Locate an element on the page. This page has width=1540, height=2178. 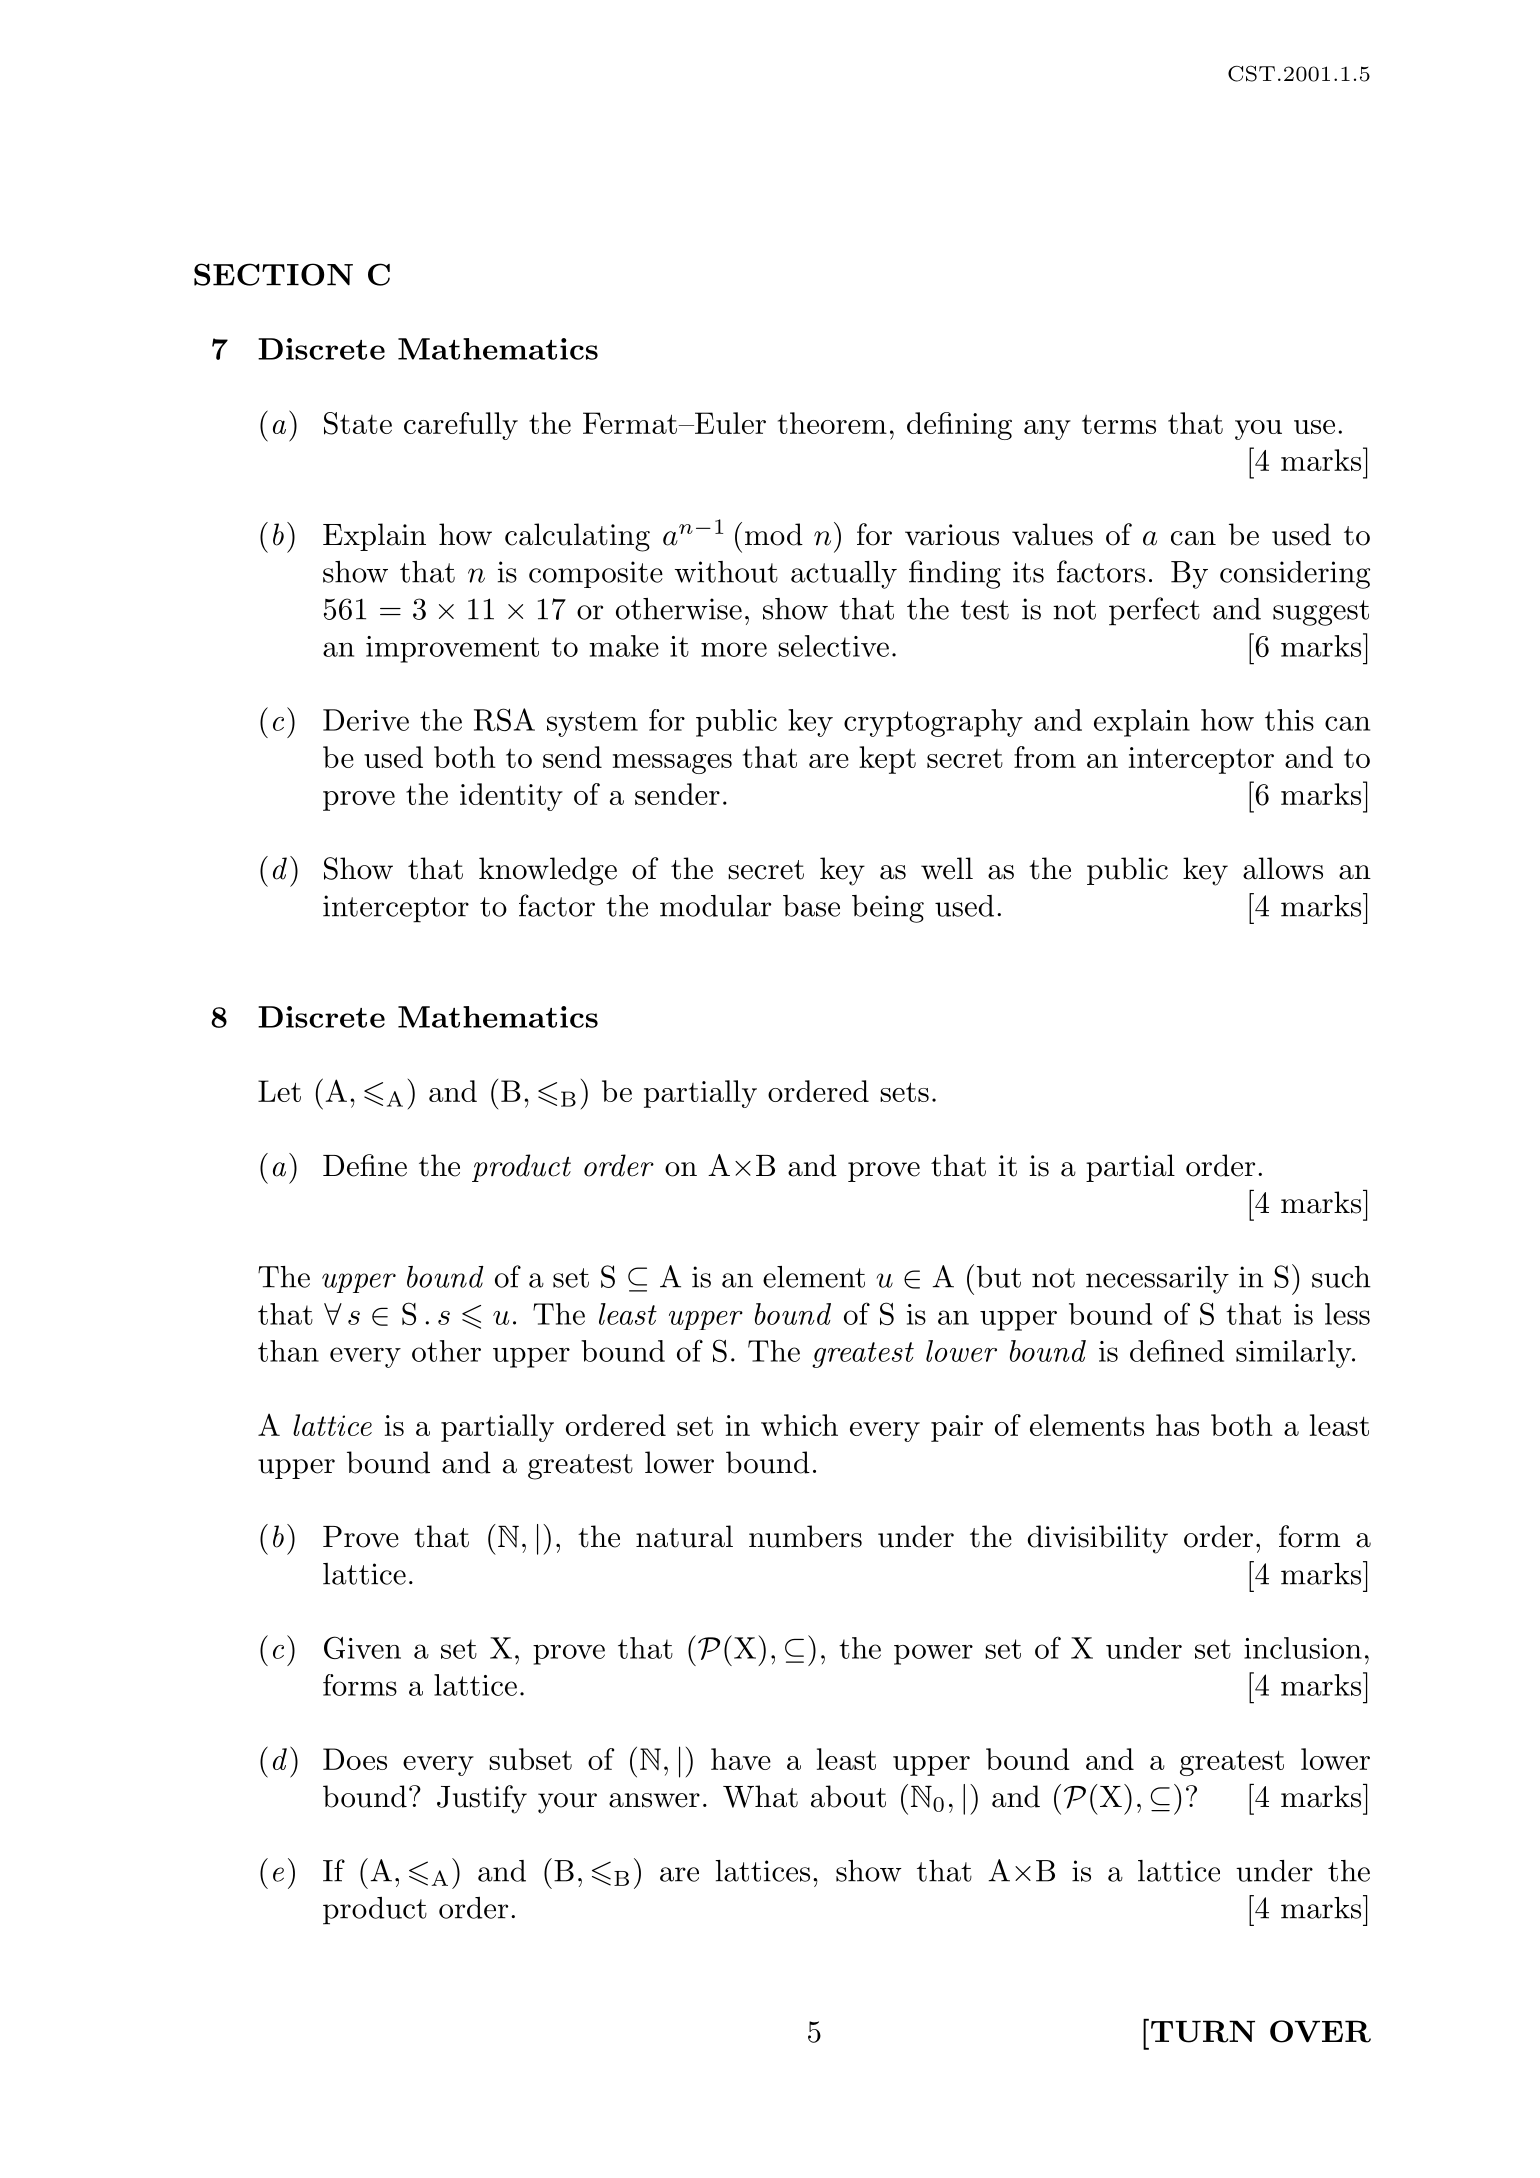
Justify is located at coordinates (482, 1799).
